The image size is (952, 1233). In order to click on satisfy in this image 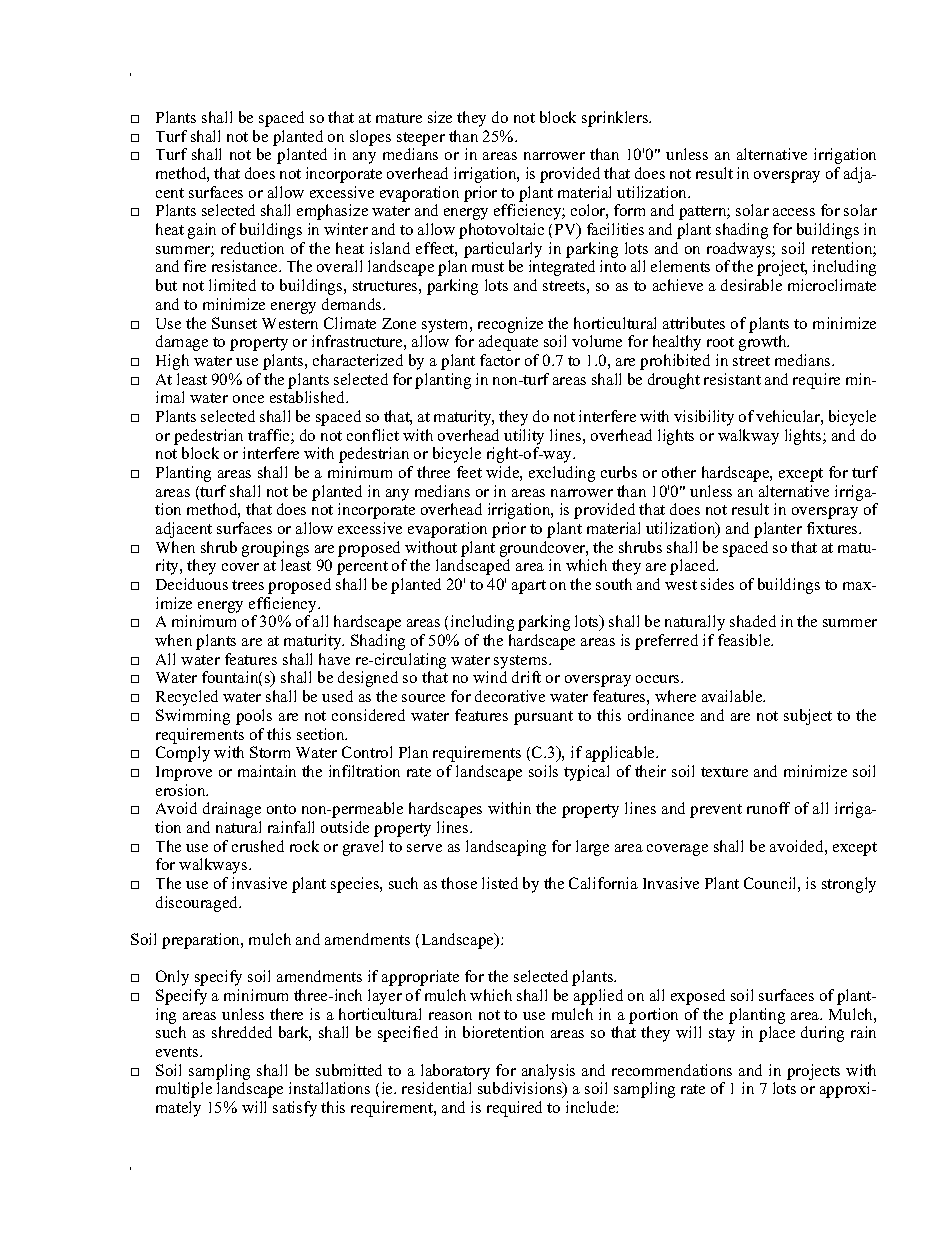, I will do `click(295, 1109)`.
